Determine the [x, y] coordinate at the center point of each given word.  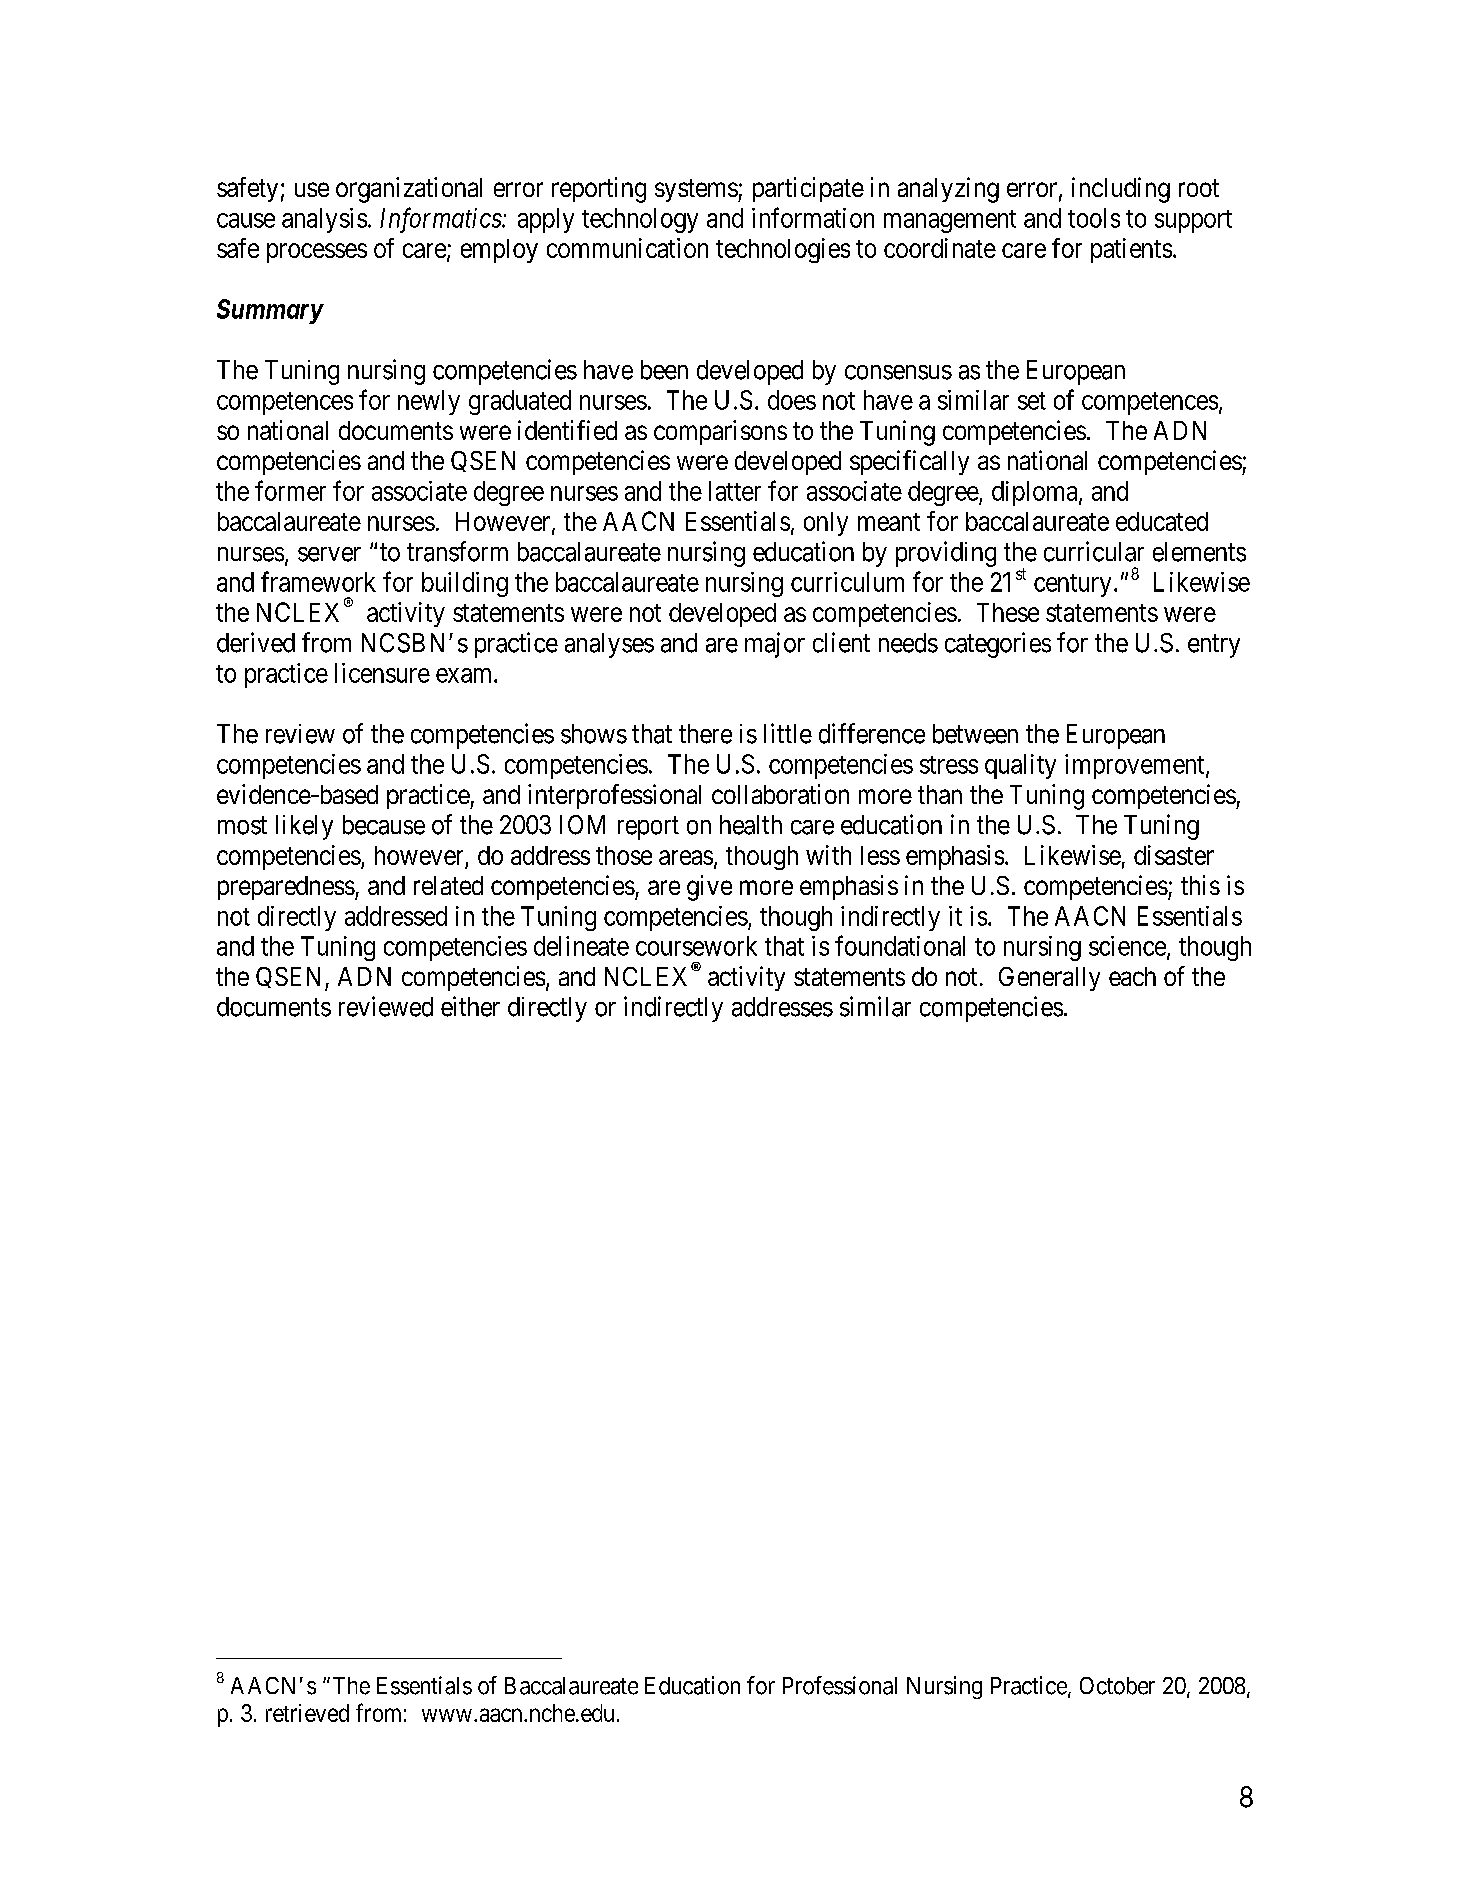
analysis [324, 220]
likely [304, 827]
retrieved [307, 1713]
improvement [1136, 766]
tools [1094, 218]
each [1132, 976]
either [470, 1006]
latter [735, 491]
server [329, 554]
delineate [581, 946]
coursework [696, 946]
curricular [1094, 551]
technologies [783, 250]
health [751, 825]
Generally [1049, 979]
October [1117, 1686]
